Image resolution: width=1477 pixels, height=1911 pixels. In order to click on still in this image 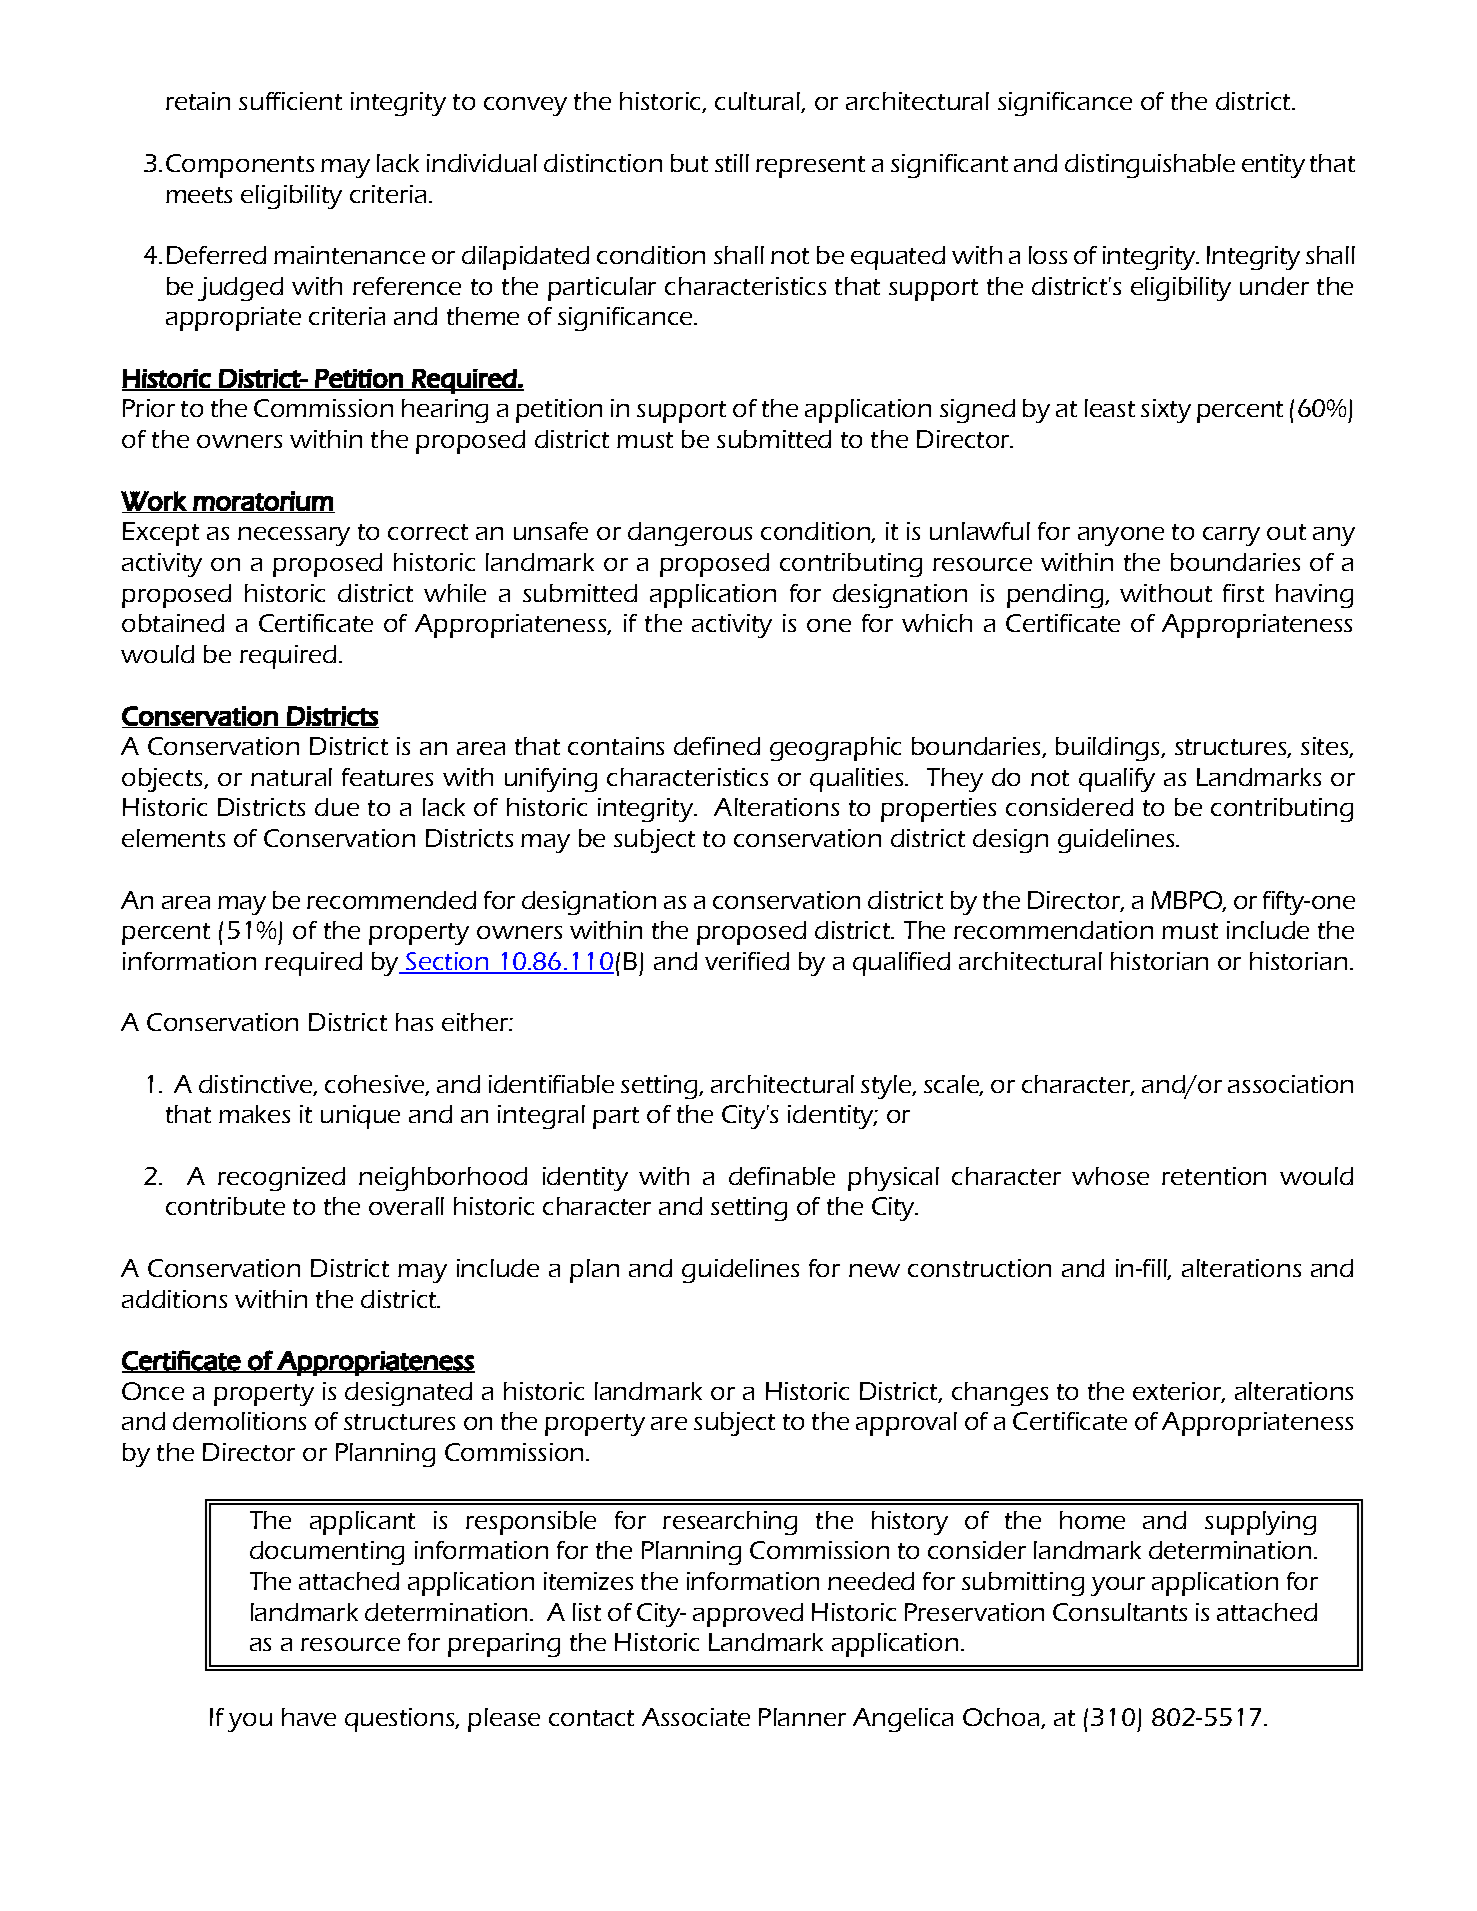, I will do `click(732, 163)`.
